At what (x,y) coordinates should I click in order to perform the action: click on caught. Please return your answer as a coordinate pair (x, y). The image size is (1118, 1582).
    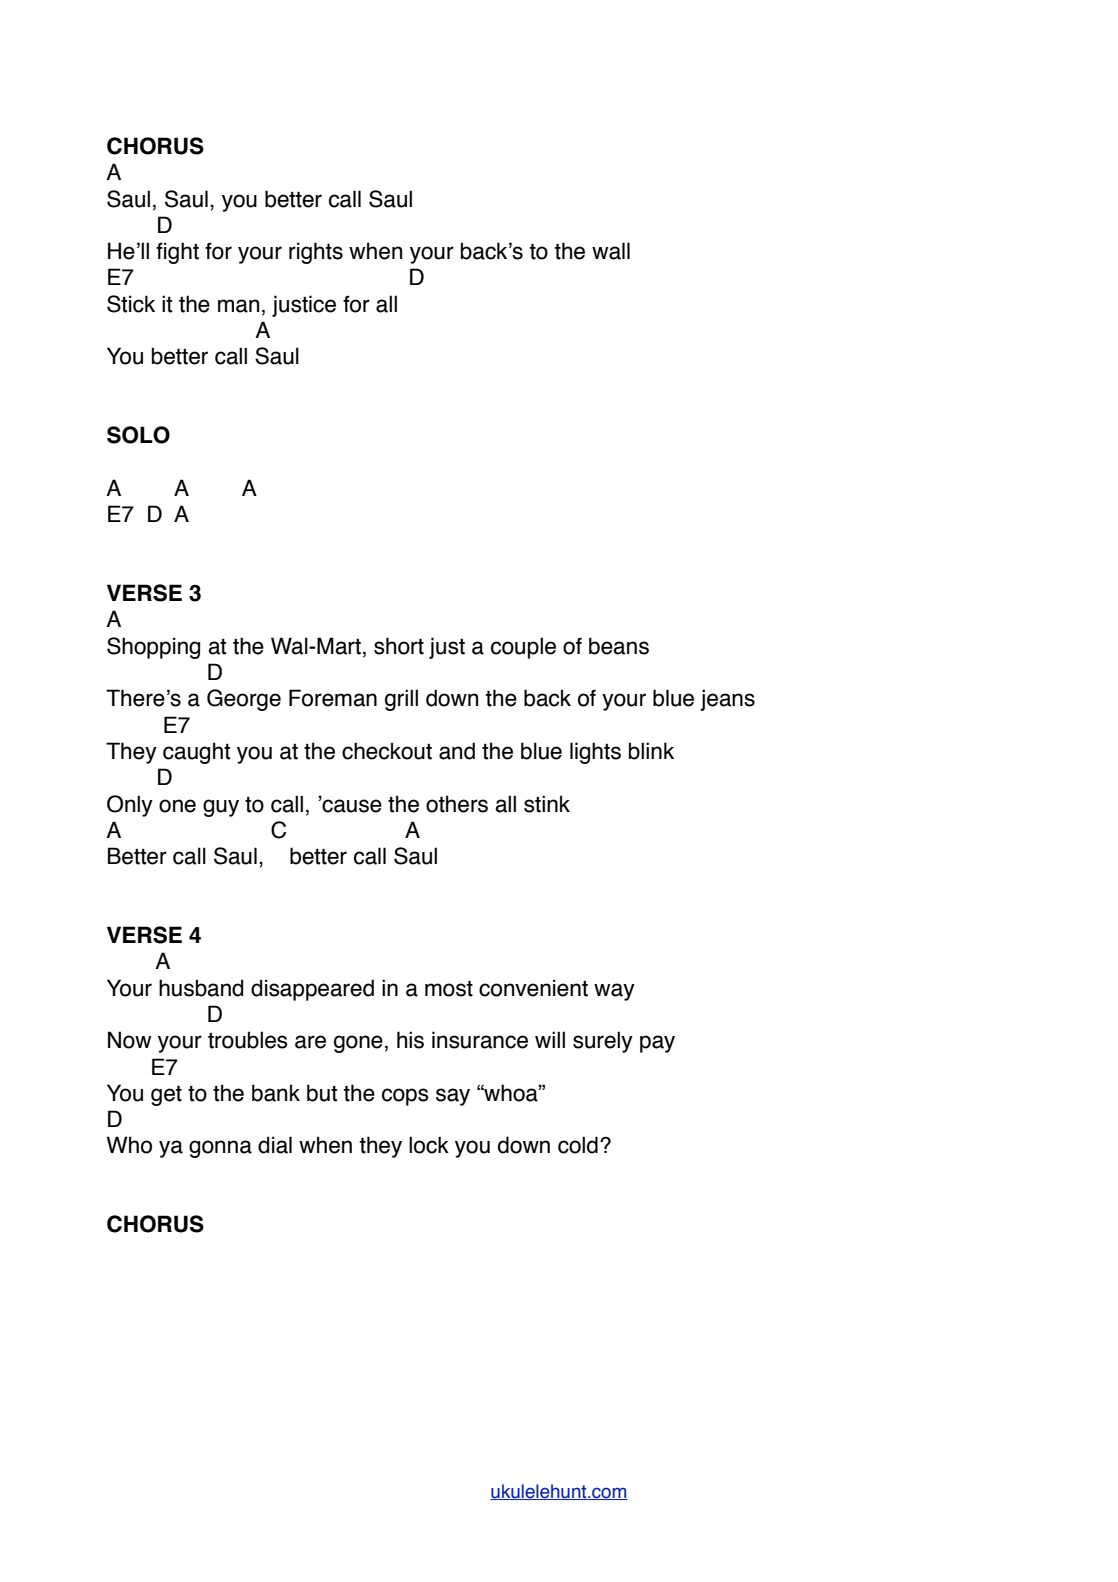
    Looking at the image, I should click on (197, 753).
